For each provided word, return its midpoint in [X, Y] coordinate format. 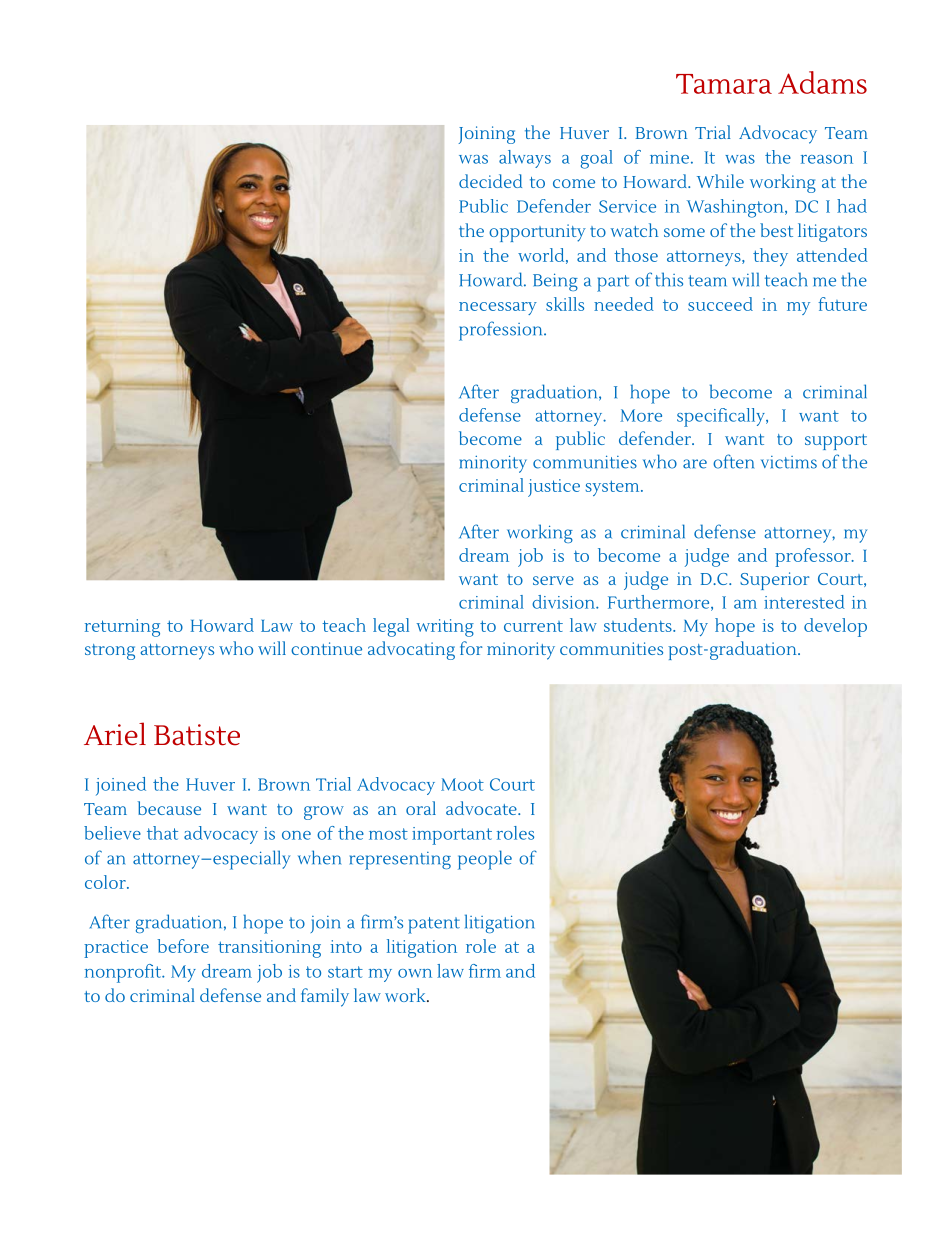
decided [490, 181]
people [485, 860]
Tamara [724, 84]
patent [434, 925]
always [525, 159]
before [183, 946]
